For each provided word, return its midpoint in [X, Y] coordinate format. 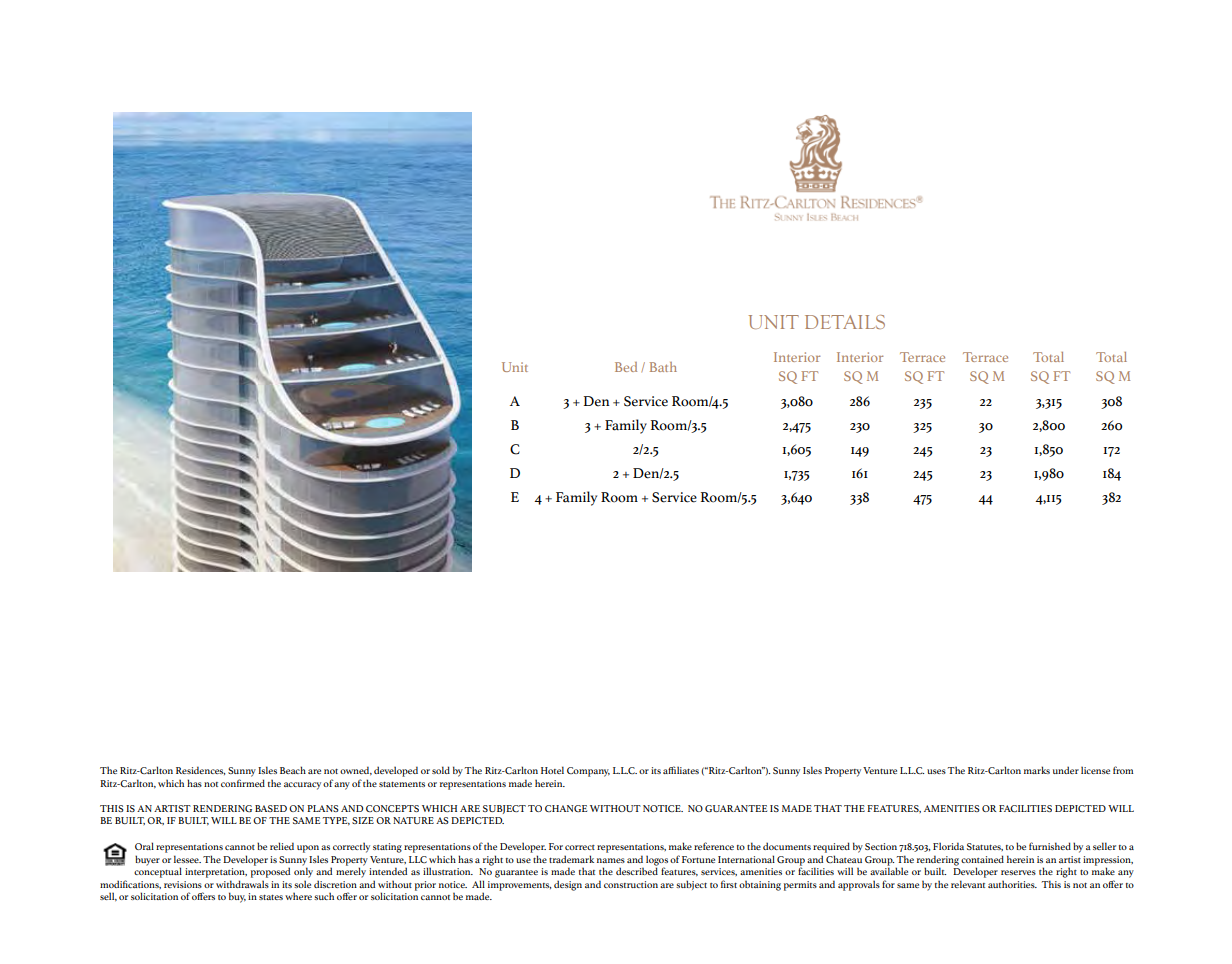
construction [631, 884]
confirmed [243, 783]
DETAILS [845, 322]
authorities [1012, 884]
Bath [663, 367]
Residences [200, 770]
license [1095, 770]
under [1066, 770]
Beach [293, 770]
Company [588, 772]
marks [1037, 770]
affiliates [681, 770]
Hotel [552, 770]
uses [936, 771]
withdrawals [242, 884]
